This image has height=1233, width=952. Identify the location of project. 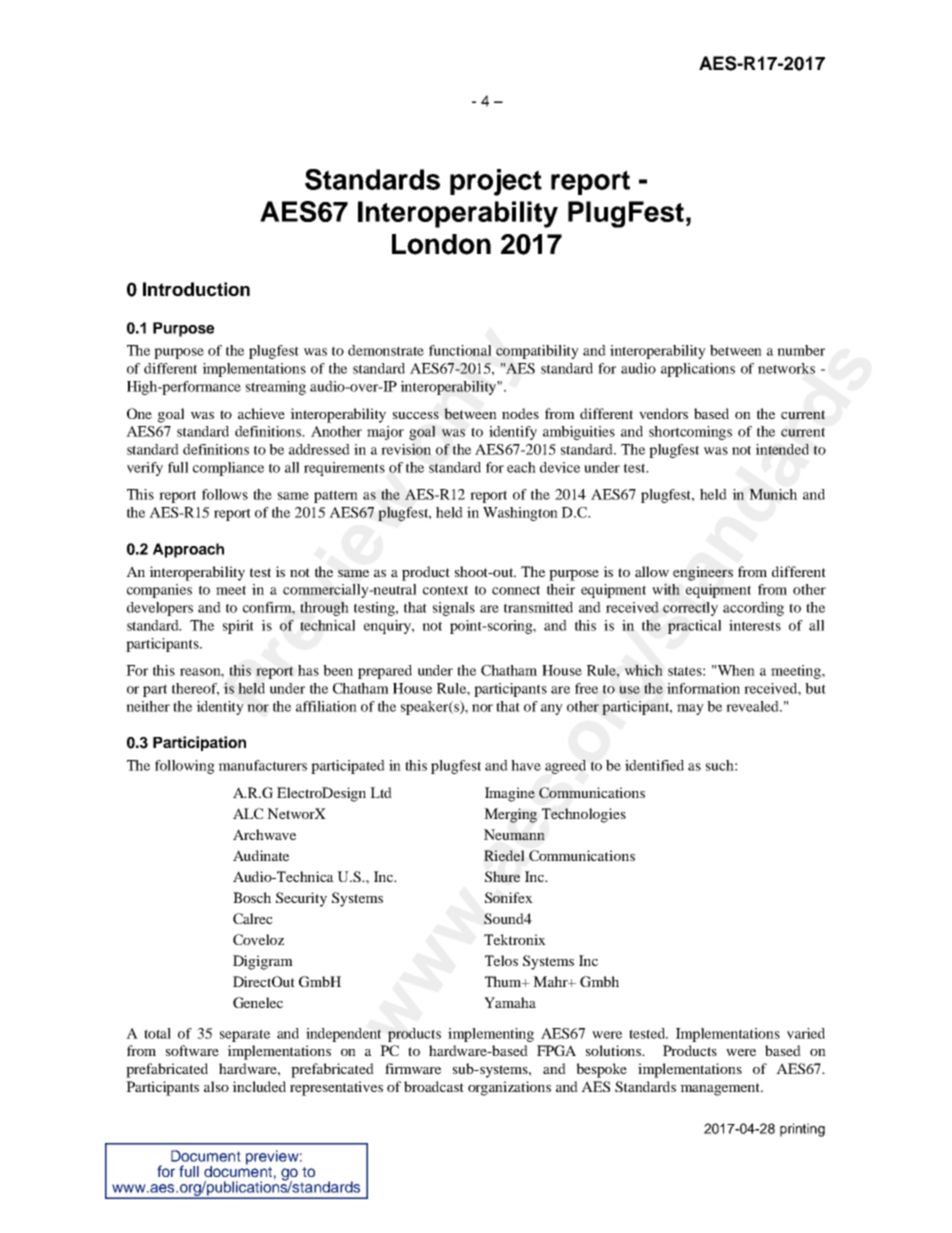
(496, 182).
